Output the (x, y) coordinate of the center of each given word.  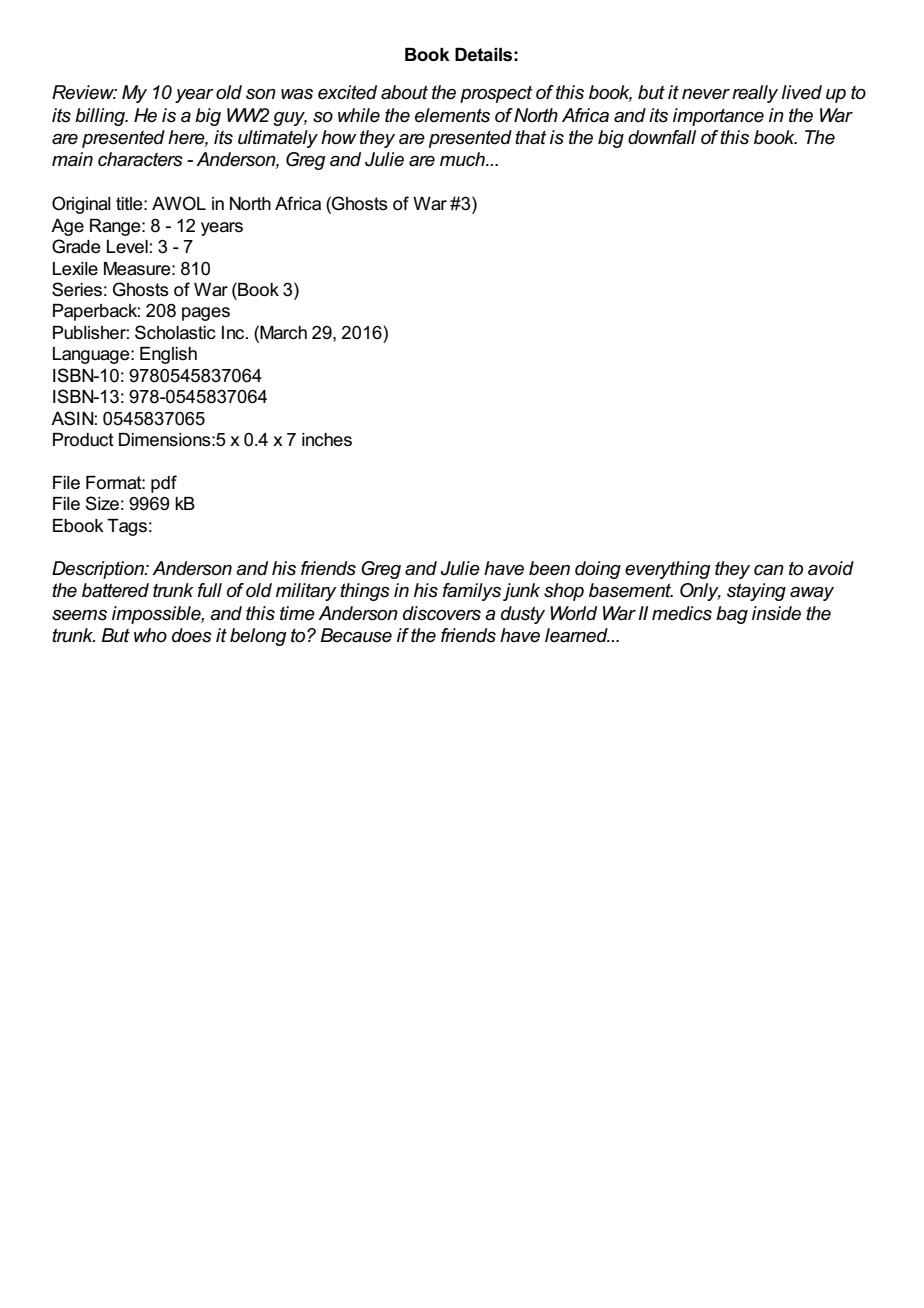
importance (718, 117)
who (150, 635)
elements (452, 115)
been (549, 568)
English (168, 355)
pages (206, 314)
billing (101, 117)
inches (327, 440)
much (463, 159)
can (769, 570)
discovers (442, 613)
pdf (164, 484)
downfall (662, 137)
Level (127, 247)
